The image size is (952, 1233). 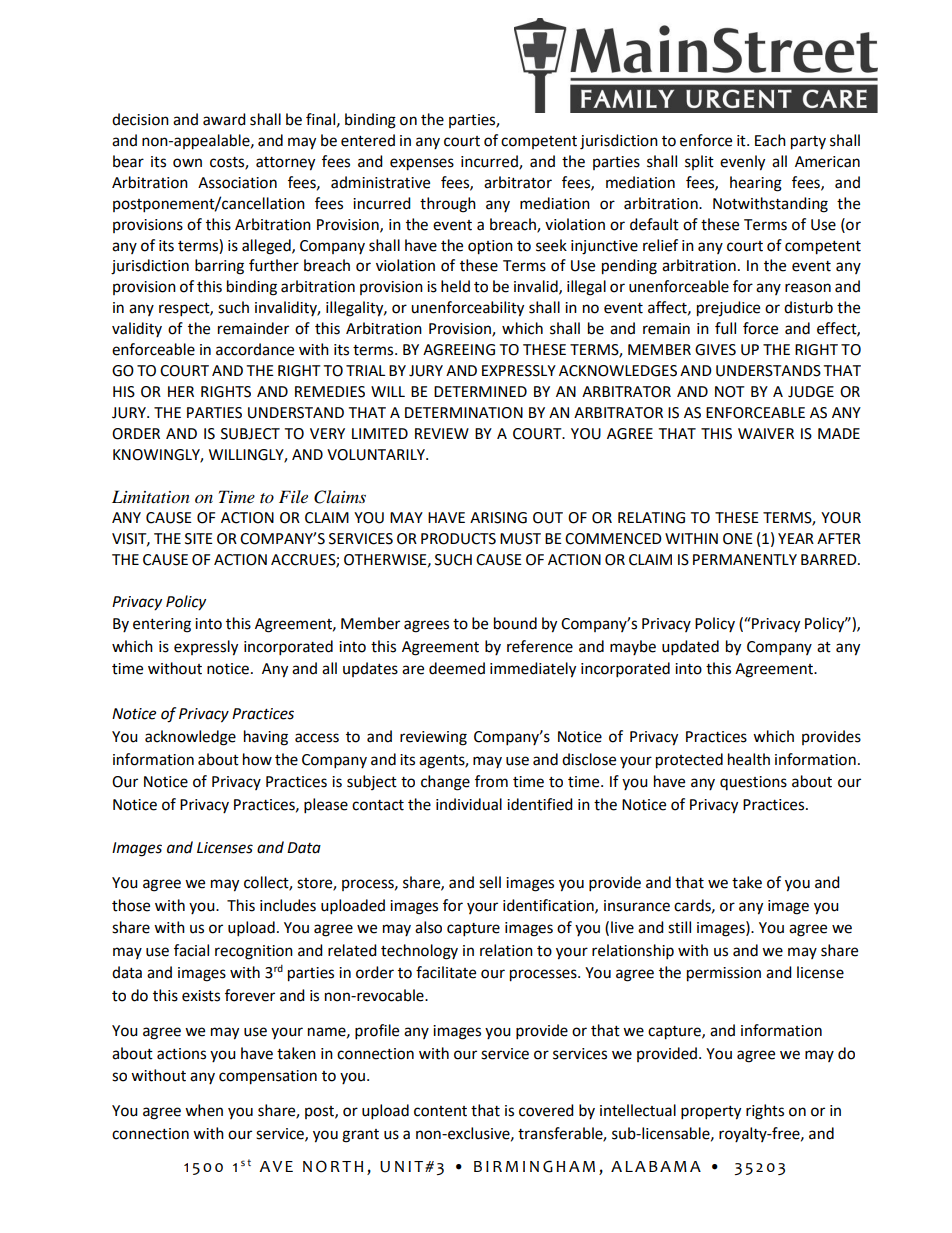 I want to click on updated, so click(x=690, y=648).
